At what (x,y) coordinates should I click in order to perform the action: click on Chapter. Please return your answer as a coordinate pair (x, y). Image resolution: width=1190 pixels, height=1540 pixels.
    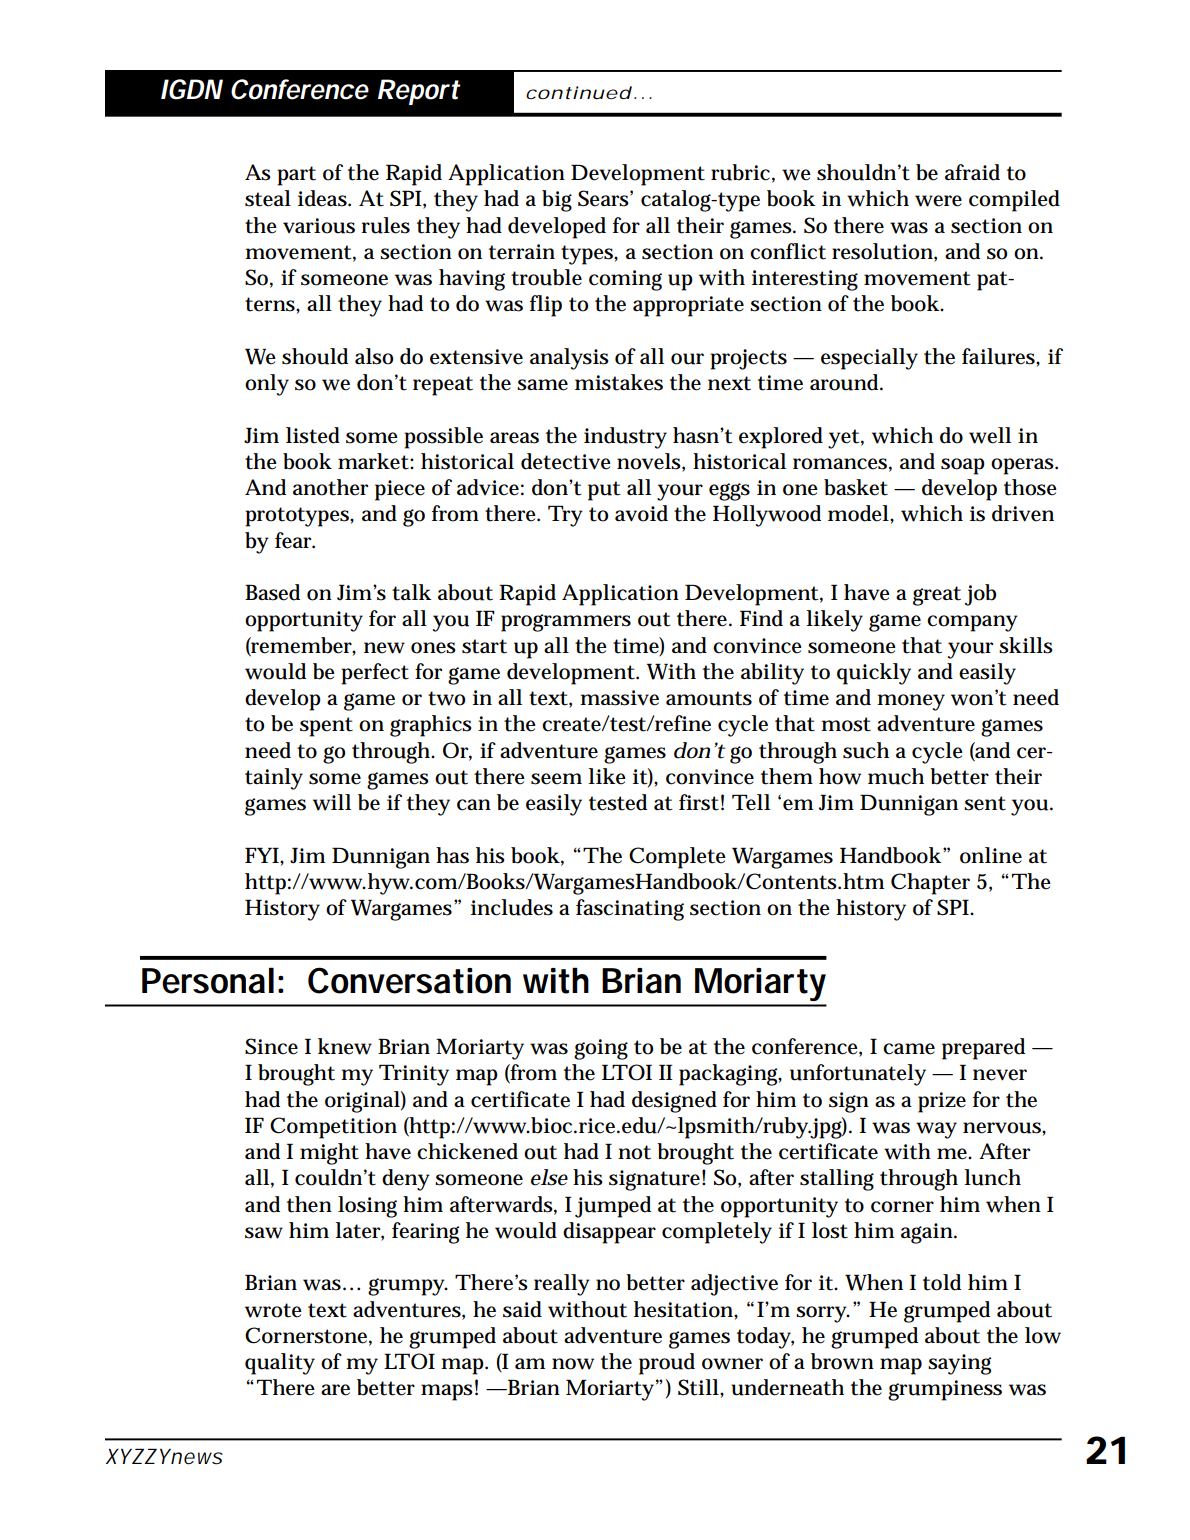
    Looking at the image, I should click on (930, 884).
